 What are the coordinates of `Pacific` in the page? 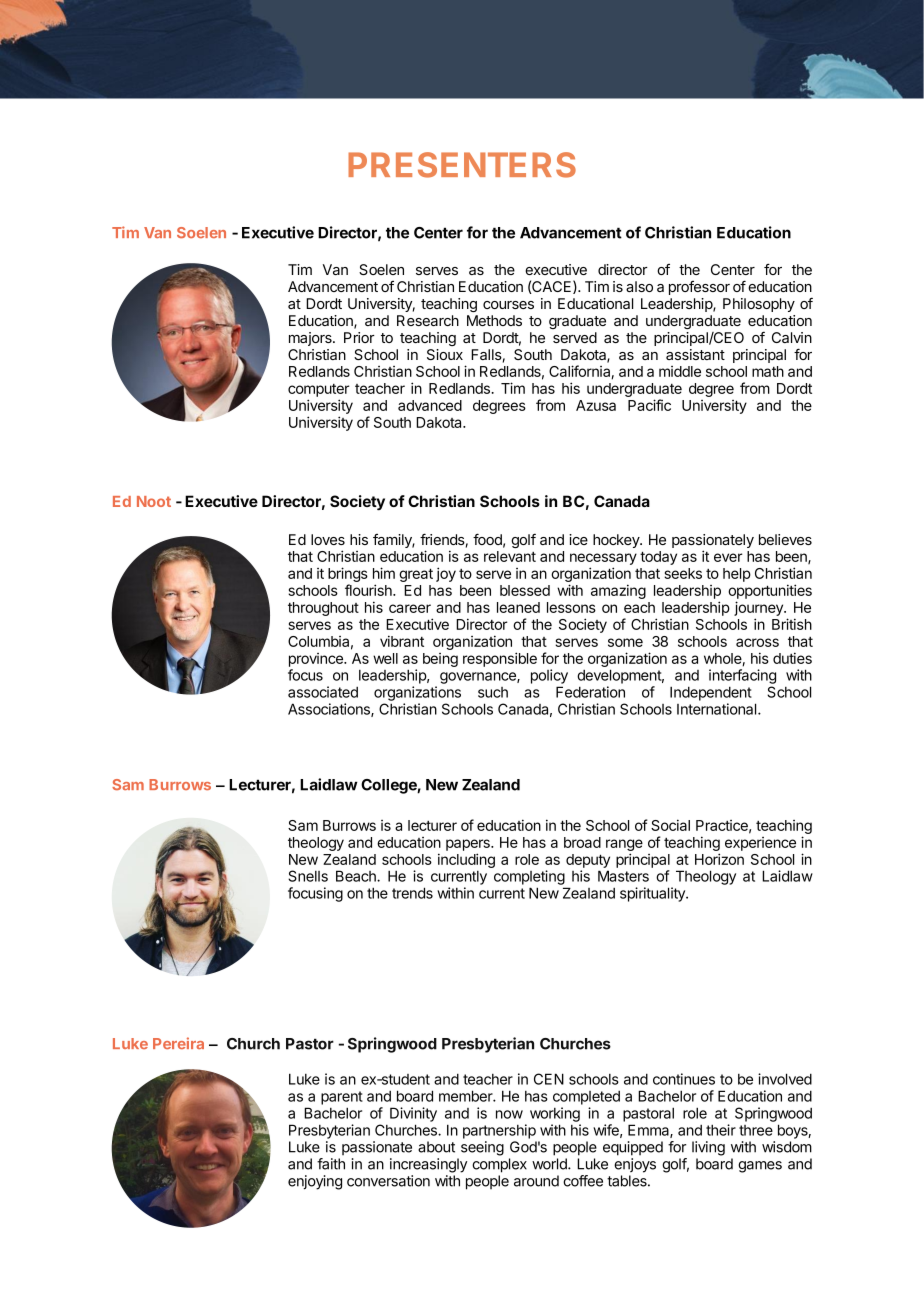 It's located at (649, 405).
